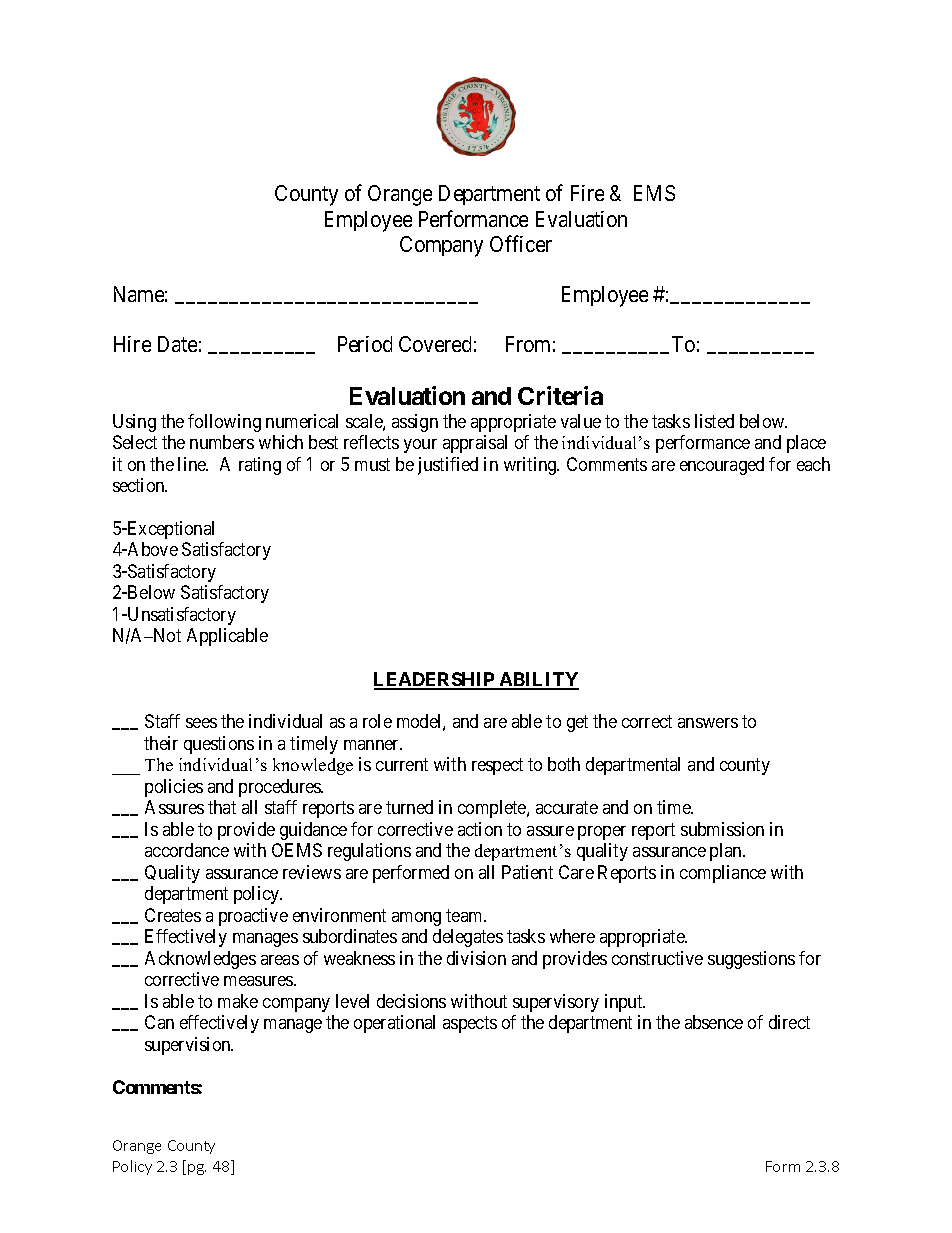 Image resolution: width=952 pixels, height=1233 pixels. I want to click on line, so click(193, 464).
